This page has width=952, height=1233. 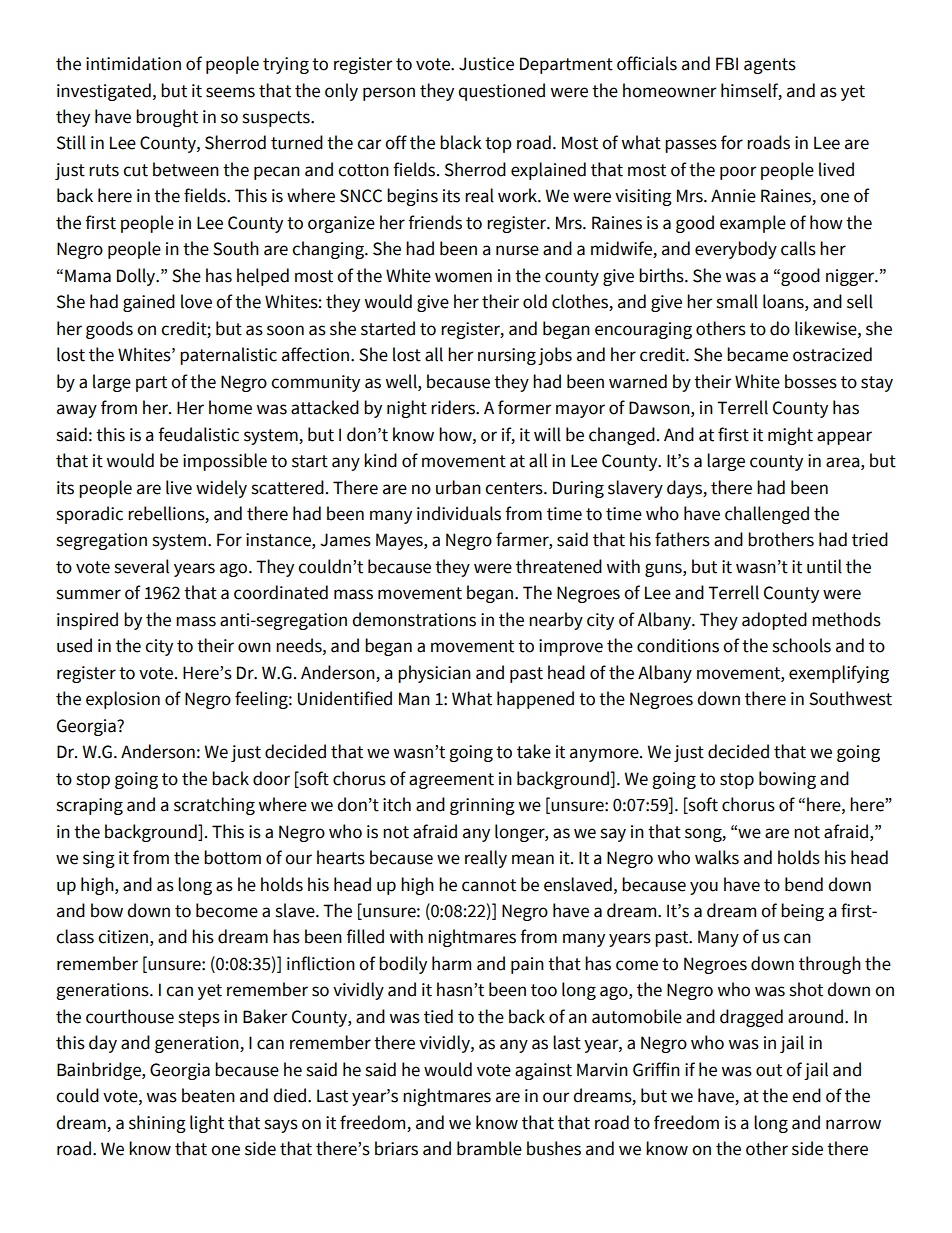 I want to click on bend, so click(x=804, y=884).
